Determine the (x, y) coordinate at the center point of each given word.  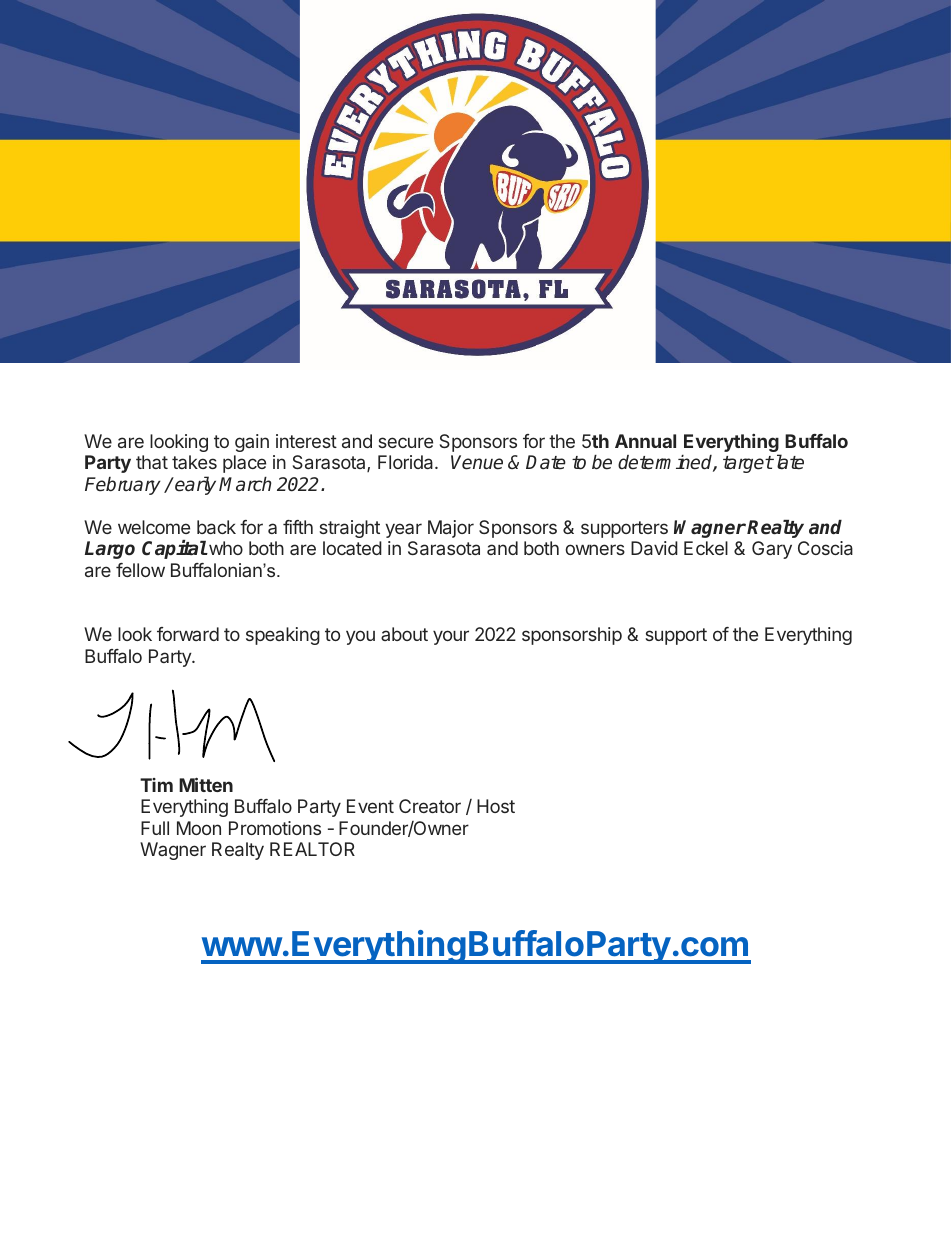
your (451, 637)
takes (194, 462)
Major (451, 529)
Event (370, 806)
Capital (174, 549)
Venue (477, 462)
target (748, 464)
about (404, 634)
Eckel (706, 548)
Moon (199, 828)
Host (496, 806)
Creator (430, 806)
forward (188, 634)
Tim (156, 785)
